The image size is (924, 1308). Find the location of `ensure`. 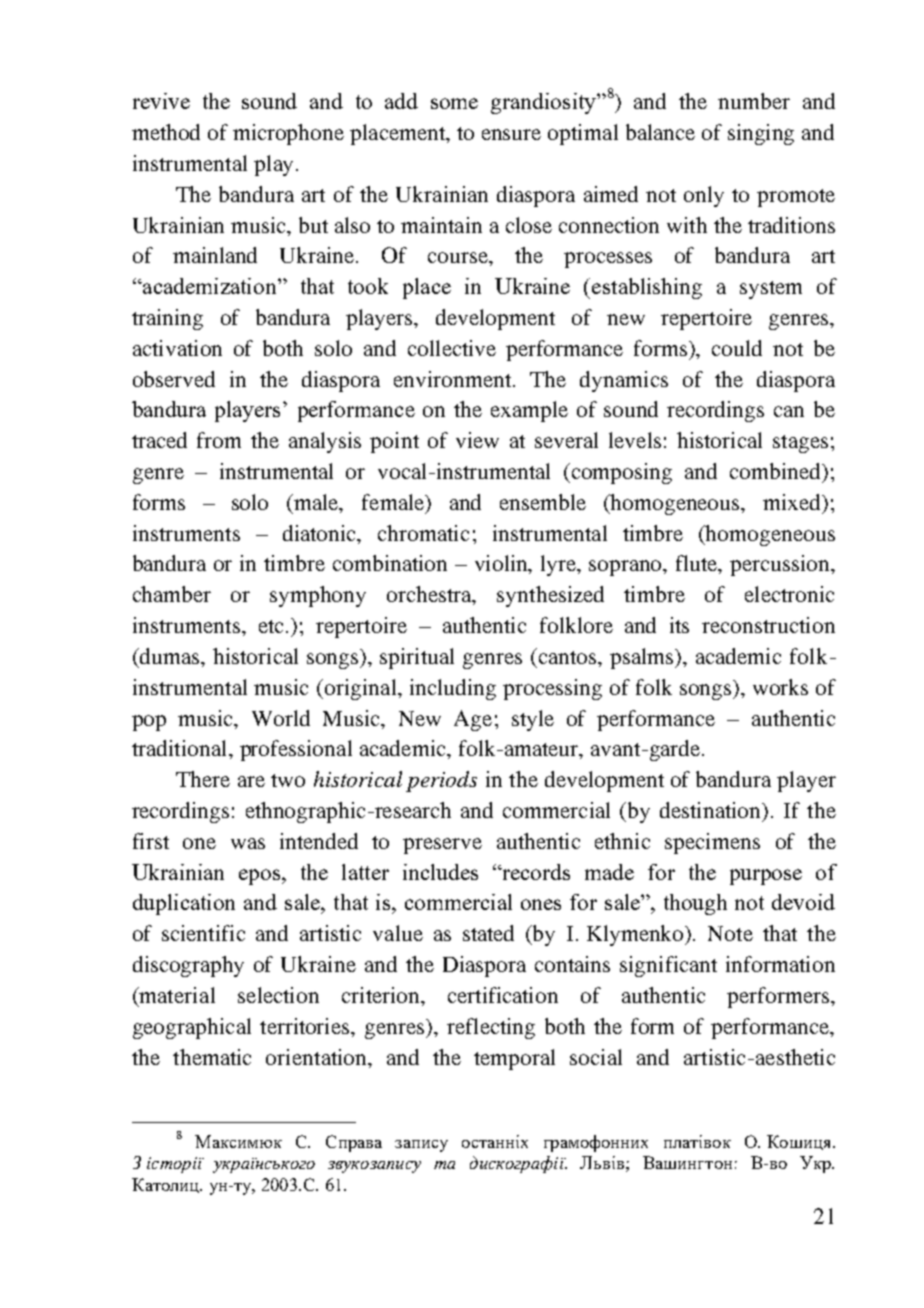

ensure is located at coordinates (511, 134).
